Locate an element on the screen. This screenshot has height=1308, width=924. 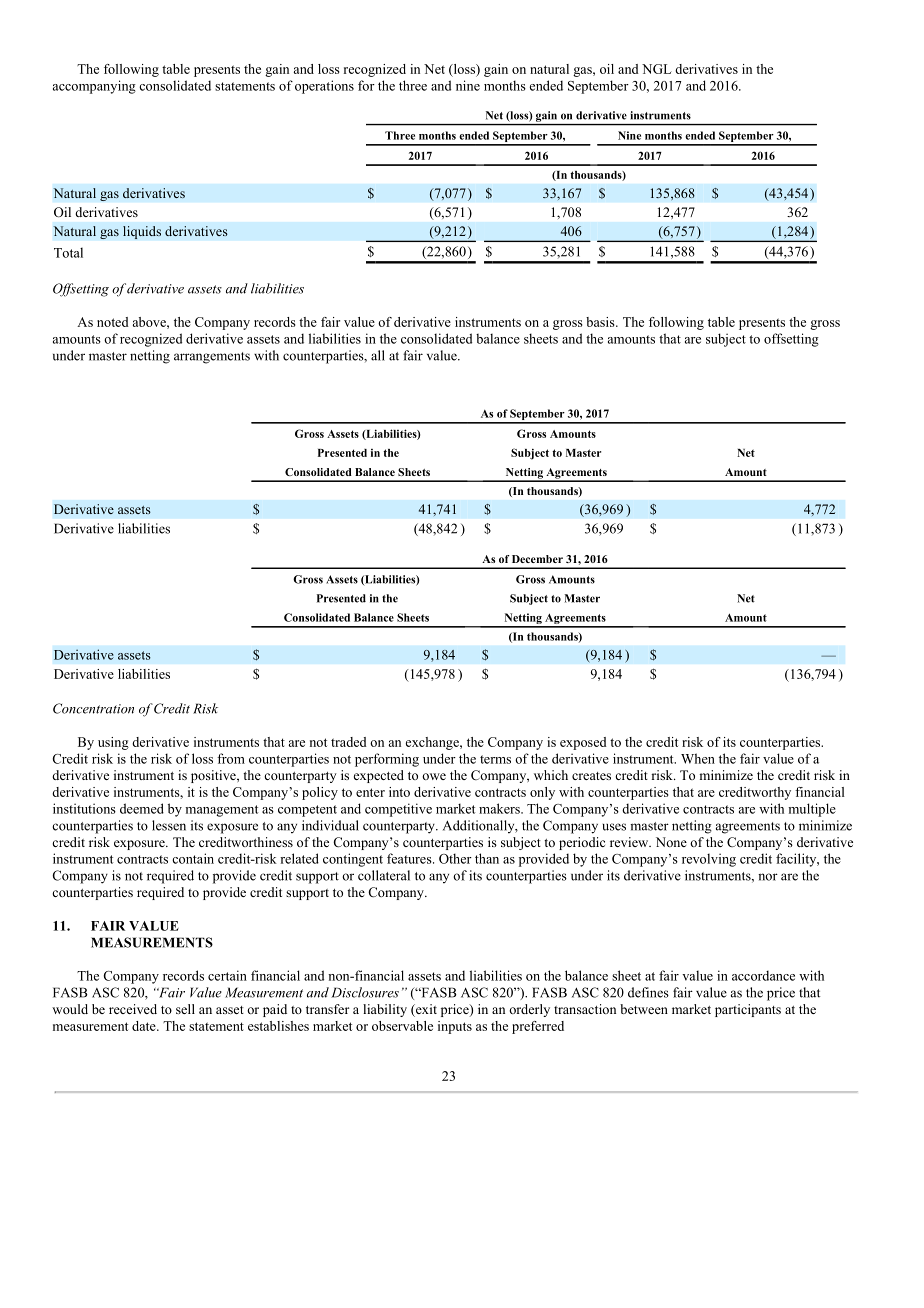
traded is located at coordinates (349, 742).
